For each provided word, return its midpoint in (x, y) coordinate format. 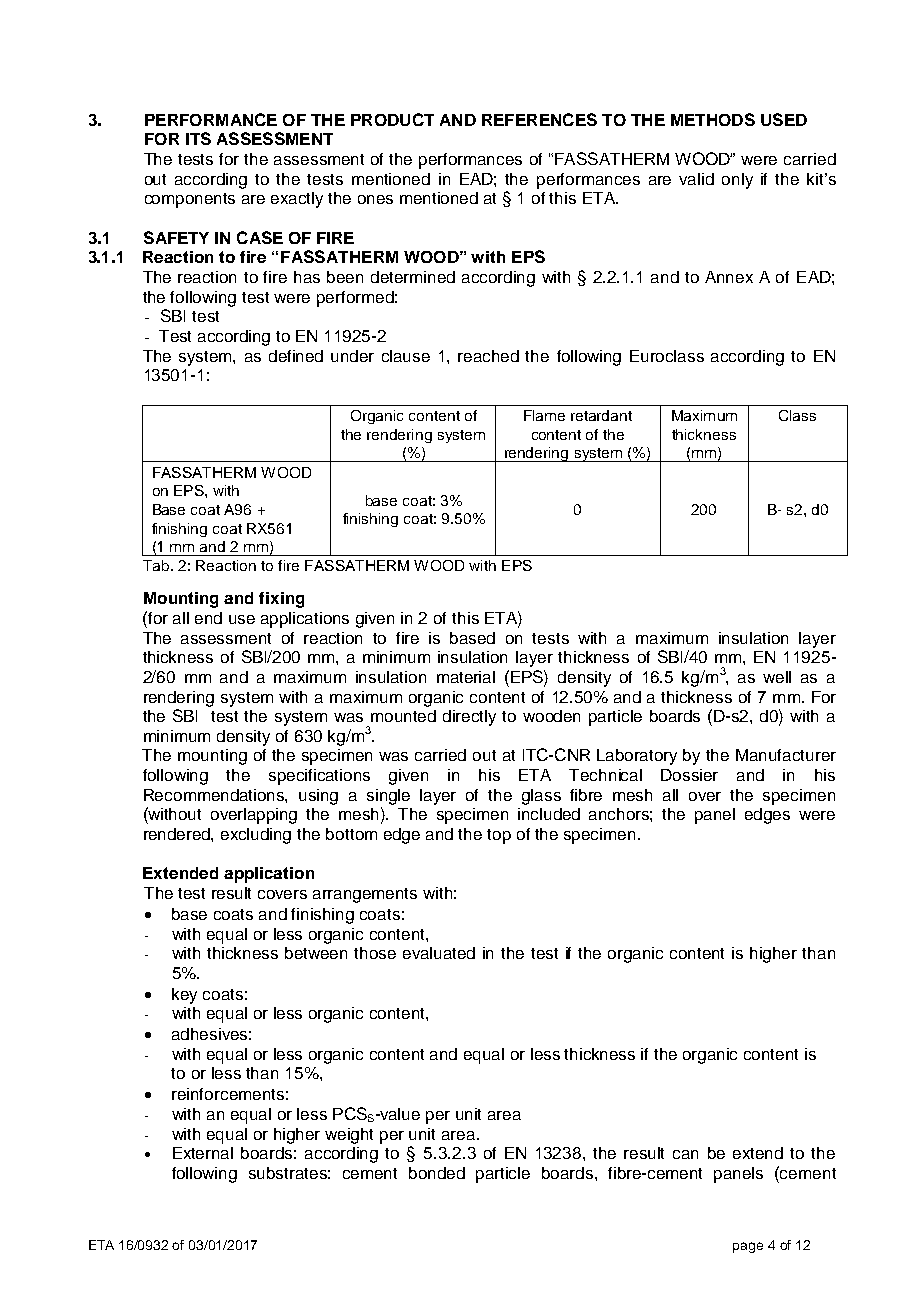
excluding (256, 836)
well (777, 677)
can (685, 1154)
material (466, 677)
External (203, 1153)
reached (488, 356)
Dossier (689, 775)
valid (696, 179)
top (499, 836)
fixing (281, 600)
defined (296, 356)
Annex (729, 277)
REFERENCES (539, 119)
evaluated (439, 953)
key (184, 996)
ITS (198, 138)
